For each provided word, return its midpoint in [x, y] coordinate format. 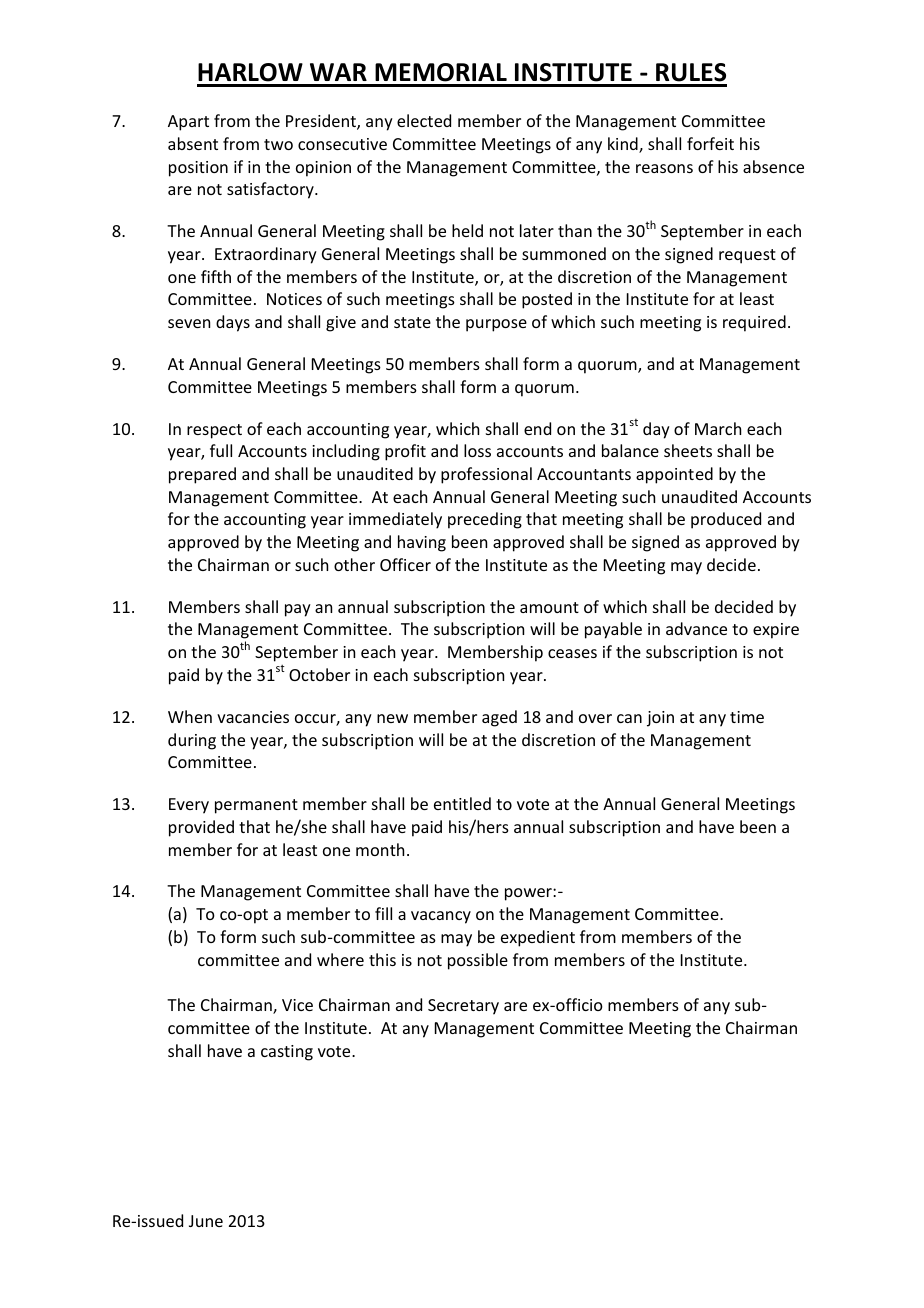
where [340, 959]
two [278, 144]
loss [477, 450]
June [206, 1221]
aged [499, 718]
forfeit [710, 143]
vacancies [253, 717]
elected [424, 120]
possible [478, 961]
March [718, 428]
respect [214, 431]
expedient [538, 938]
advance [696, 628]
